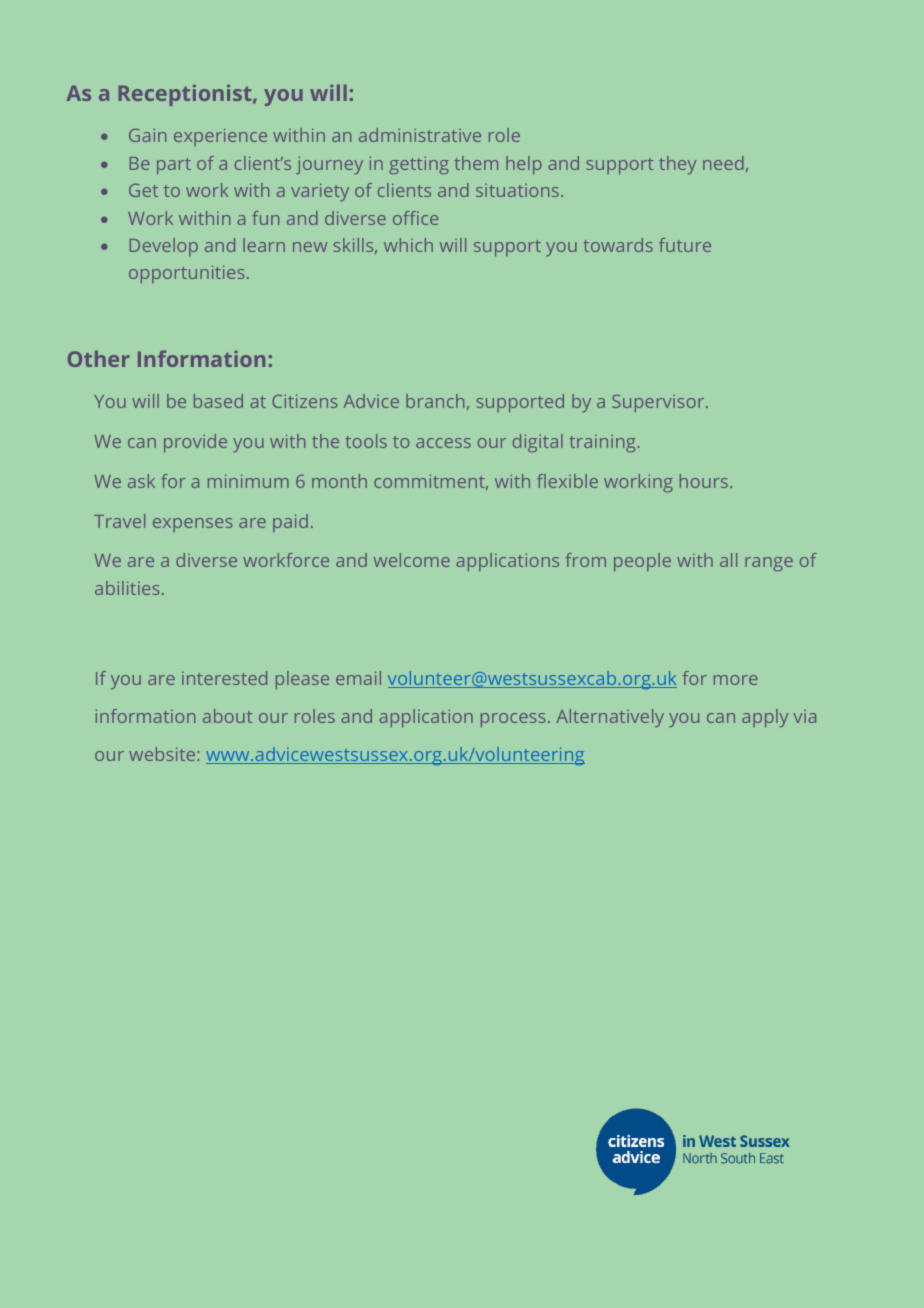 Image resolution: width=924 pixels, height=1308 pixels. What do you see at coordinates (408, 245) in the page?
I see `which` at bounding box center [408, 245].
